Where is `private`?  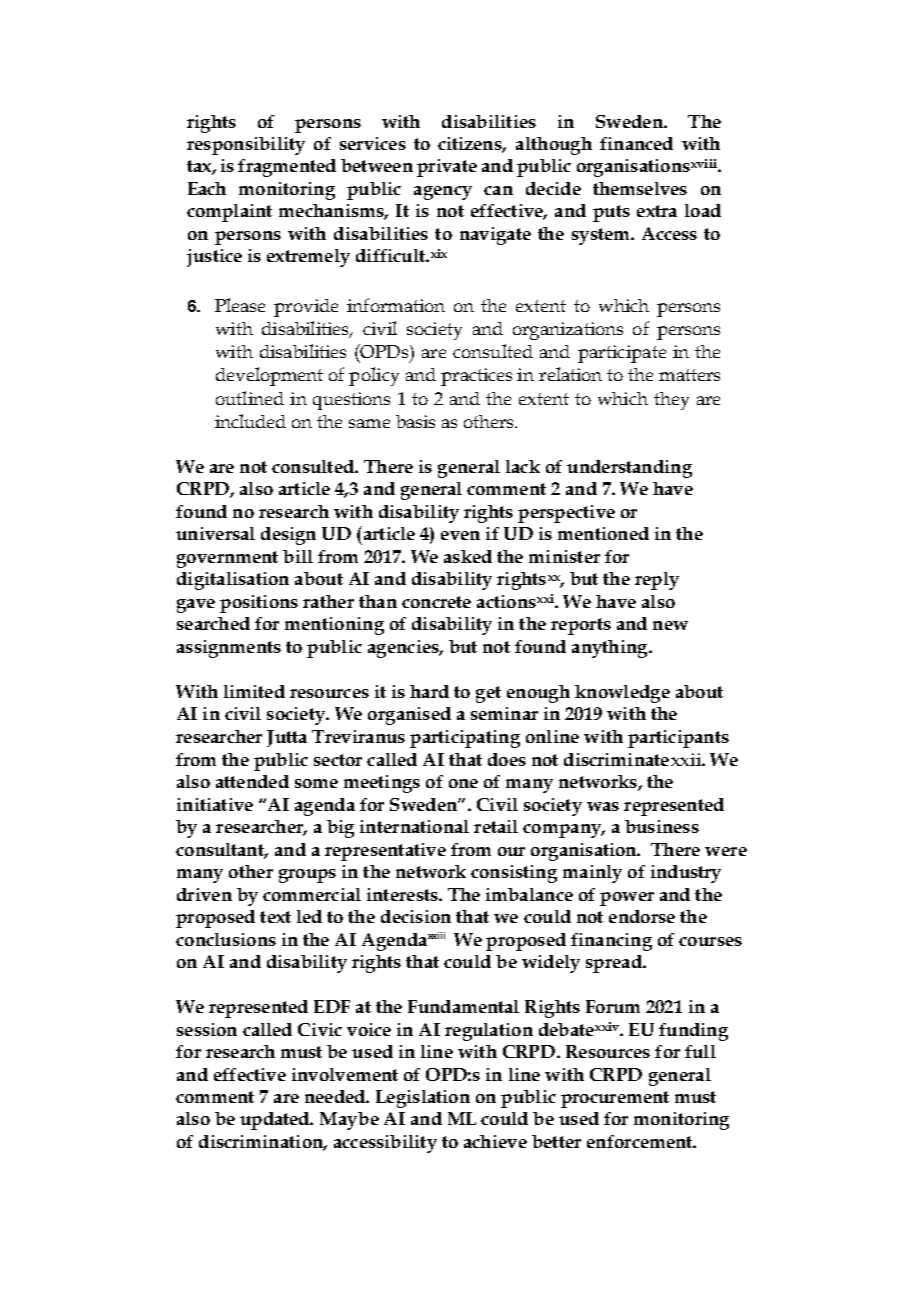
private is located at coordinates (447, 168).
